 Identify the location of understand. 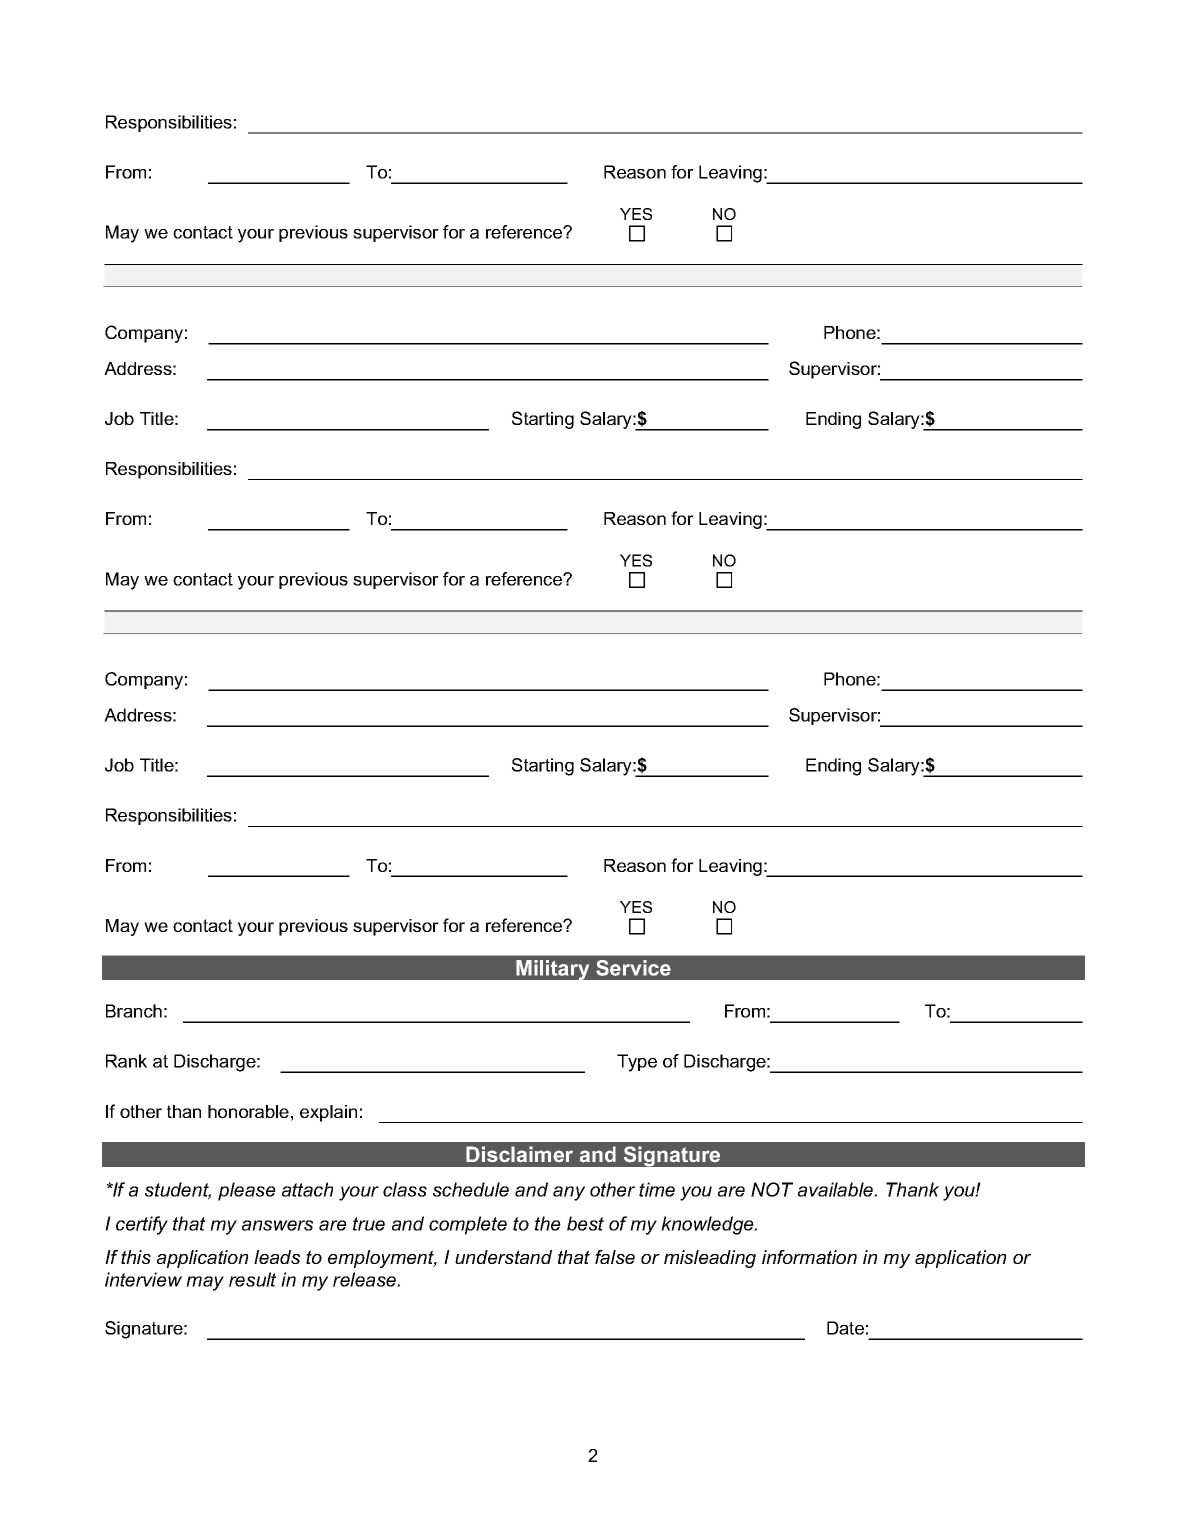
(503, 1257).
